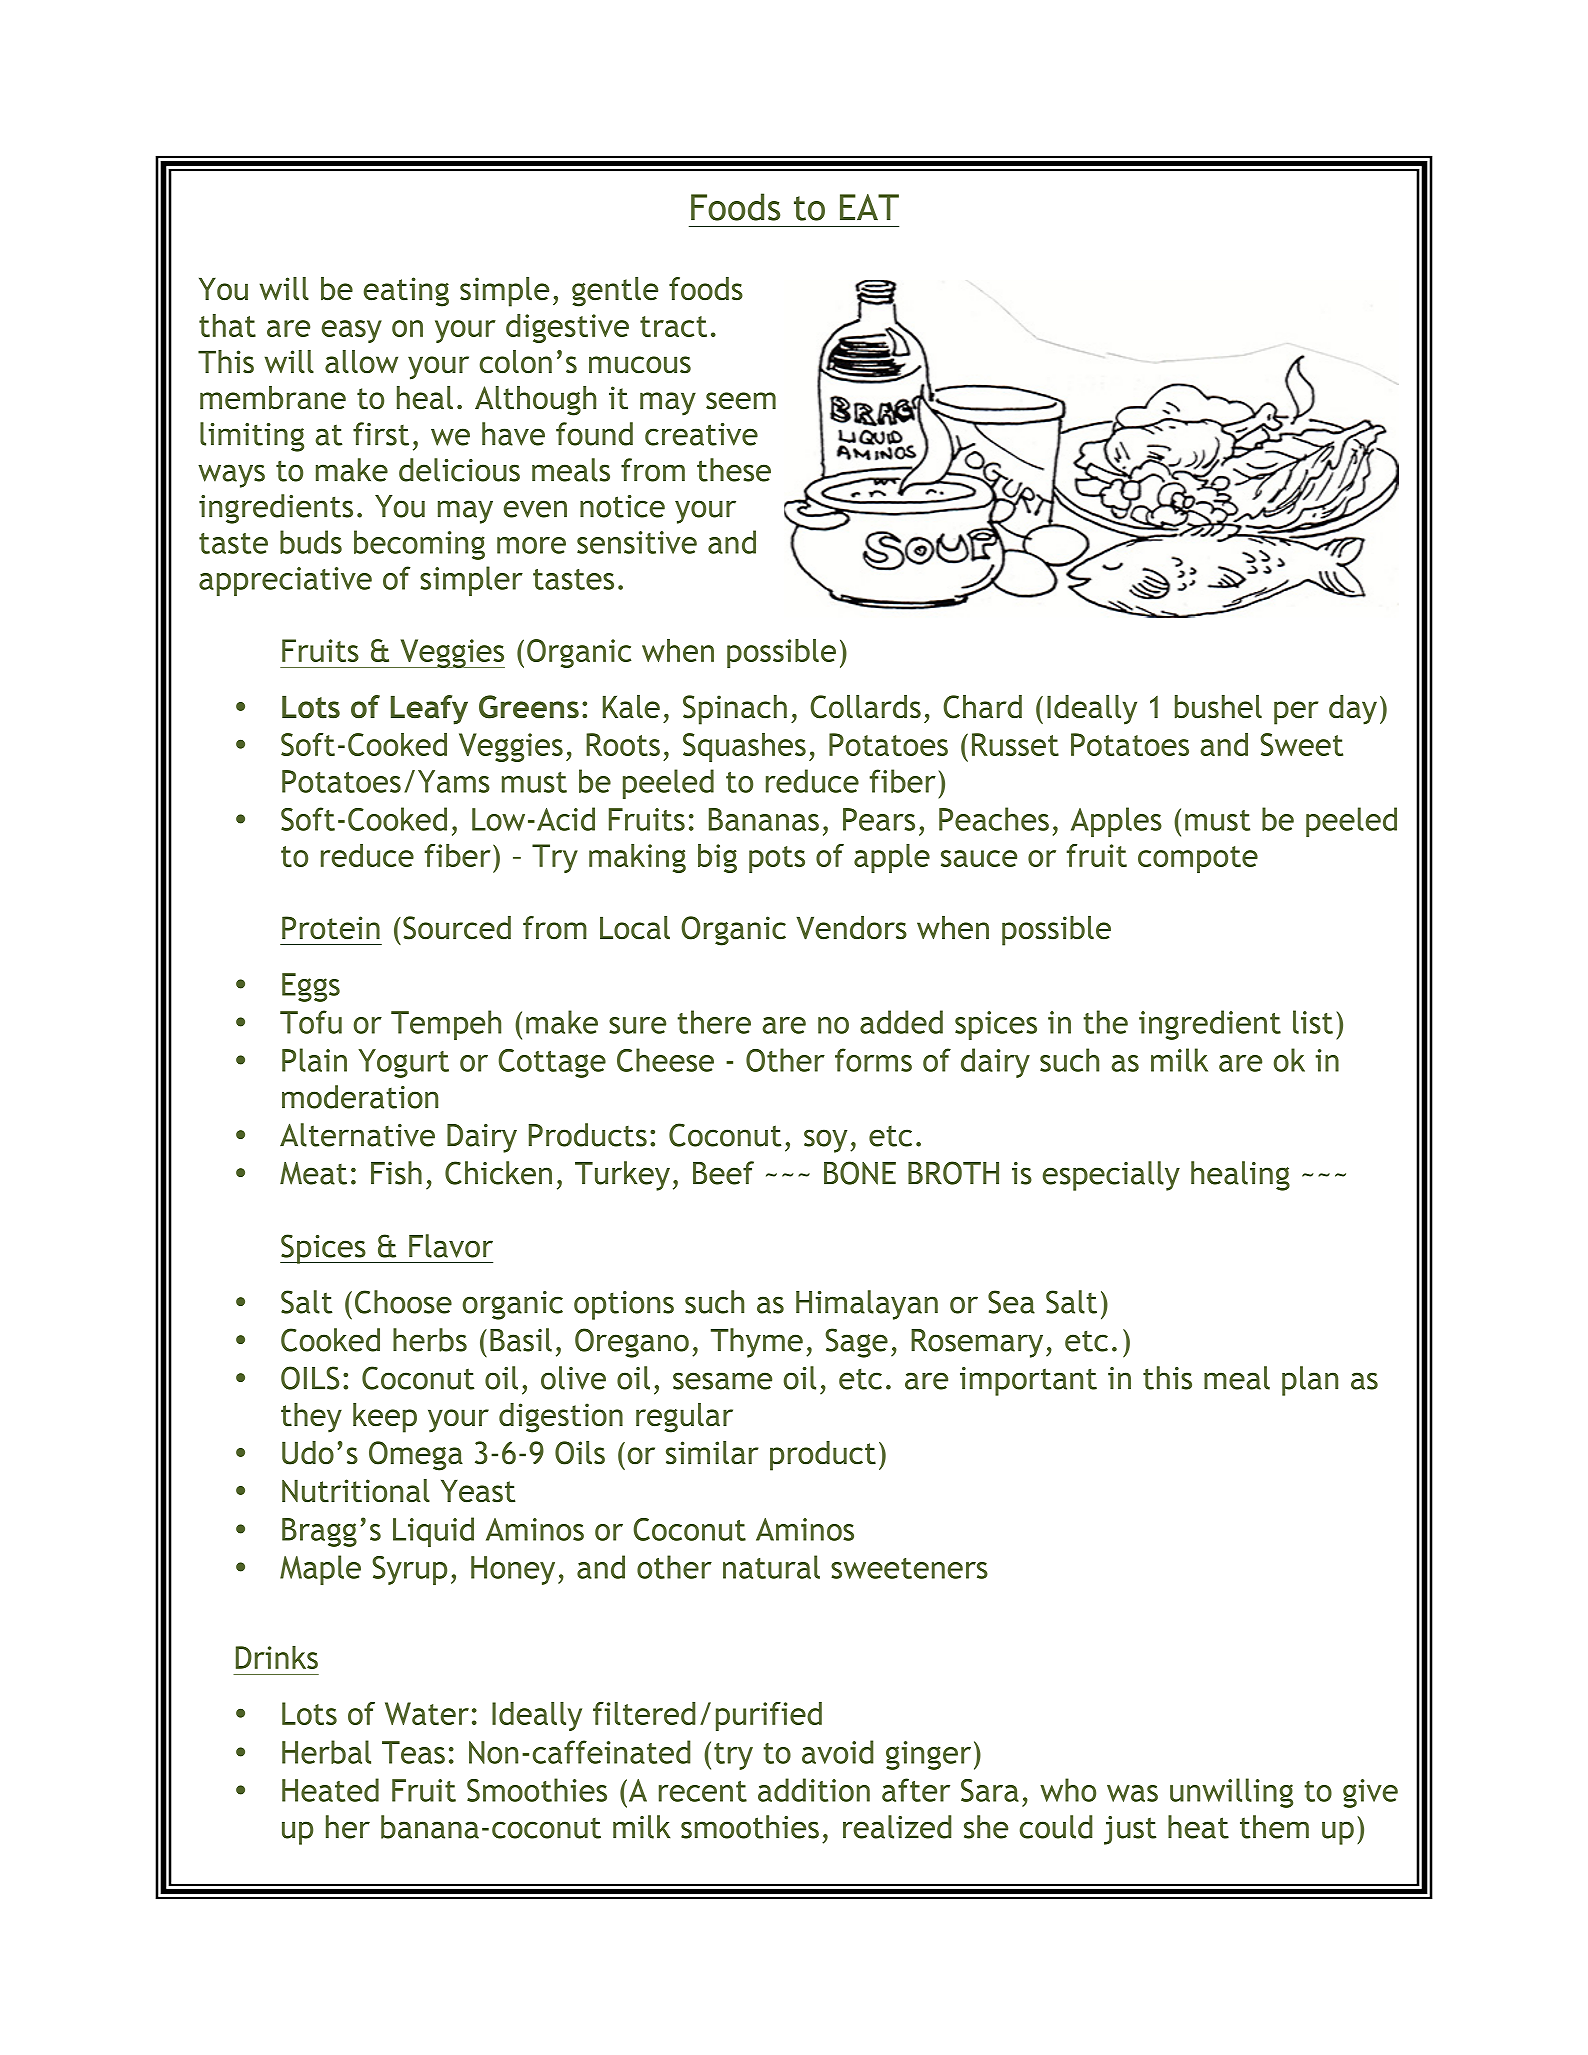  What do you see at coordinates (712, 1453) in the image?
I see `similar` at bounding box center [712, 1453].
